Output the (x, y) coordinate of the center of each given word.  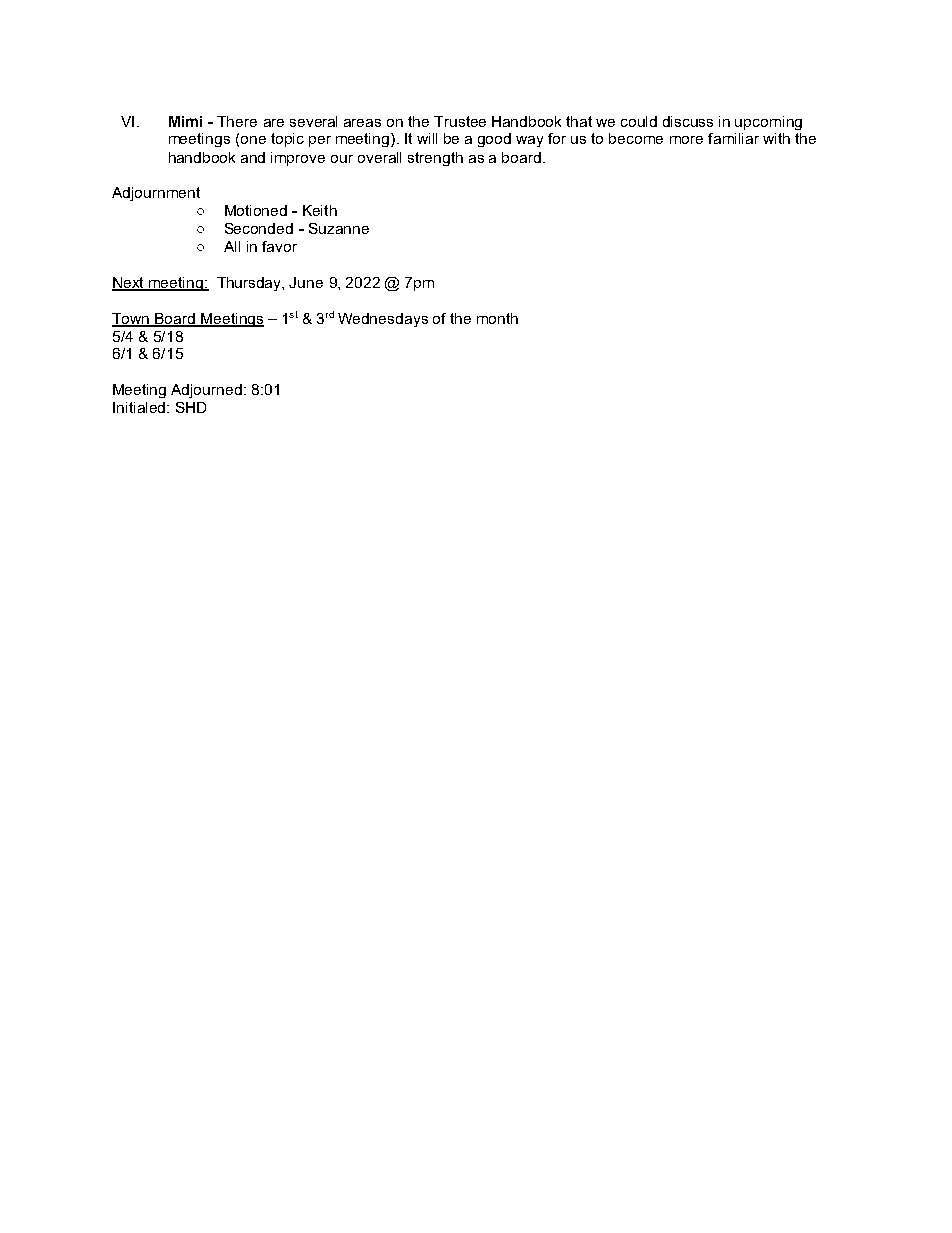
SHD (191, 407)
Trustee (460, 121)
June (306, 282)
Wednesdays (383, 320)
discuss (688, 121)
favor (279, 246)
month (497, 318)
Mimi (185, 121)
